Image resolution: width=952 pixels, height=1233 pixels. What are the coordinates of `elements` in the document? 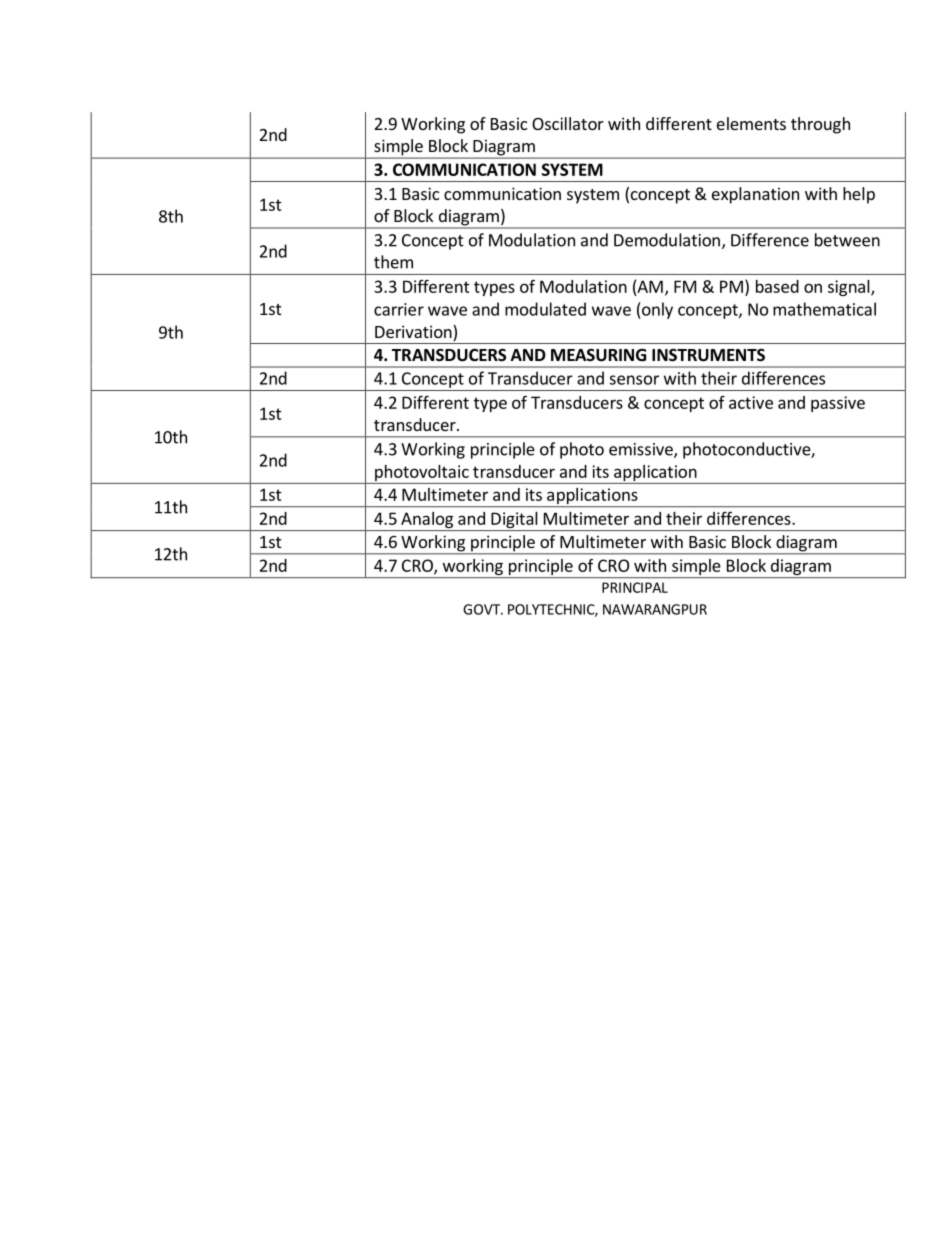 It's located at (751, 123).
